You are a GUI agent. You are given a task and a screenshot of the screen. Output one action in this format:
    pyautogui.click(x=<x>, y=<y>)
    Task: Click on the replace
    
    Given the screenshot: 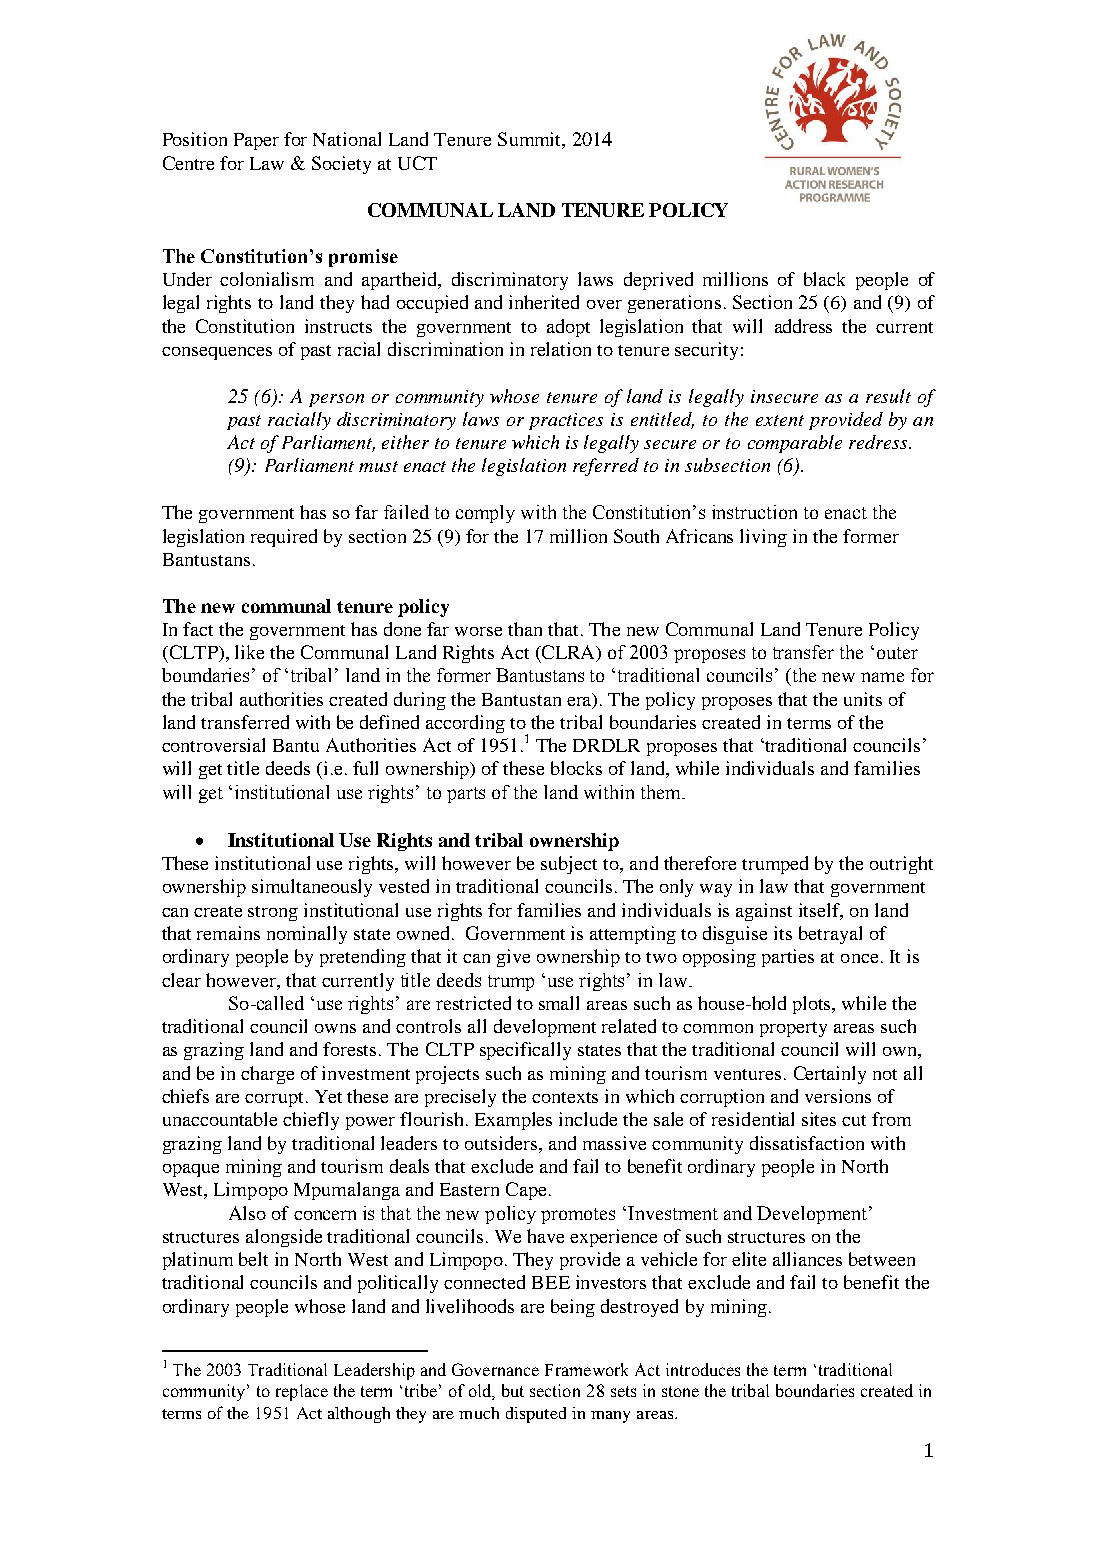 What is the action you would take?
    pyautogui.click(x=302, y=1392)
